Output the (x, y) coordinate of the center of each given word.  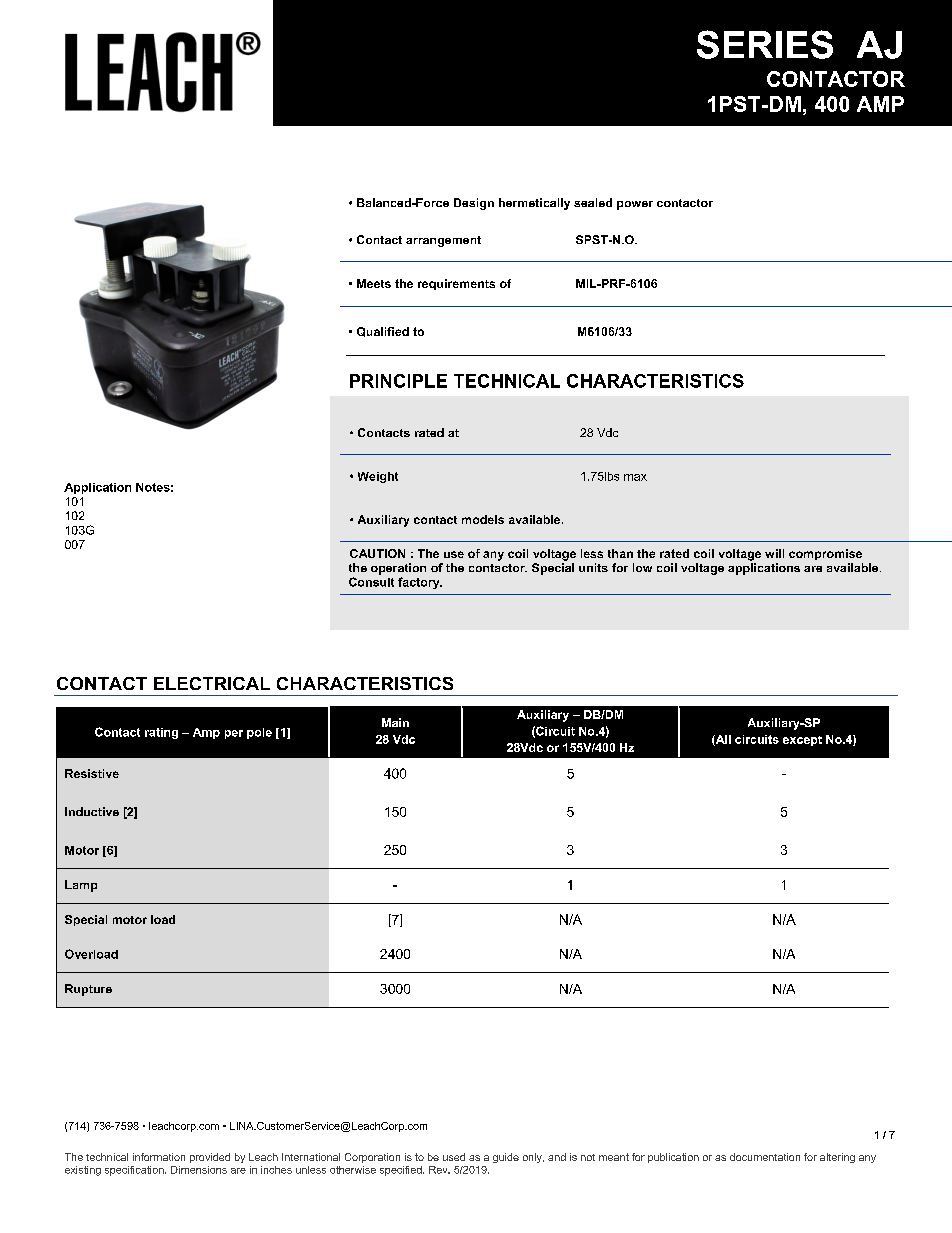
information (159, 1157)
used (454, 1157)
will (774, 553)
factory (420, 583)
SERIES (765, 44)
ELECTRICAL (212, 683)
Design (474, 204)
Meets (374, 283)
